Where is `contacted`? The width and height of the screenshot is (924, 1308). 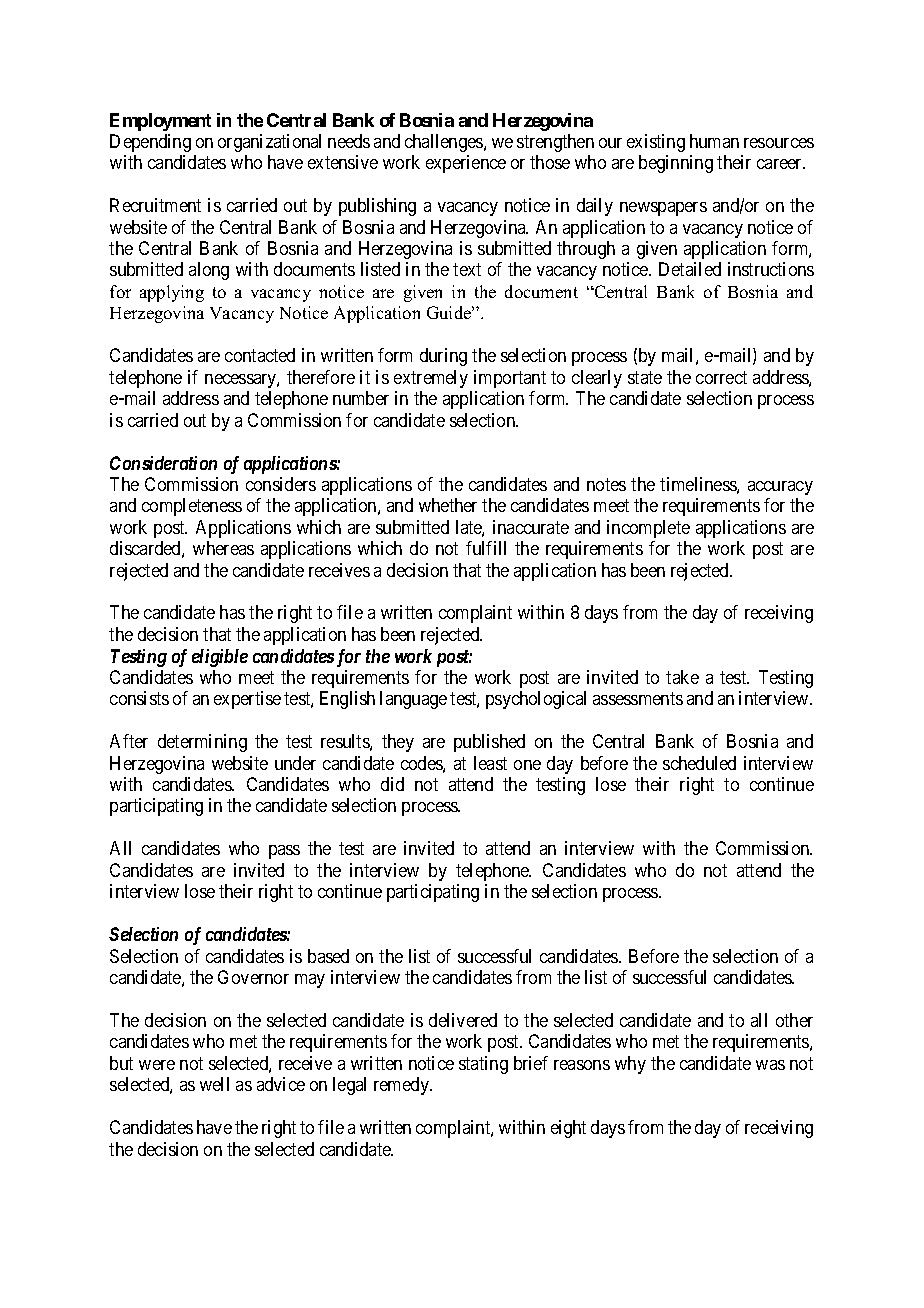
contacted is located at coordinates (260, 355).
